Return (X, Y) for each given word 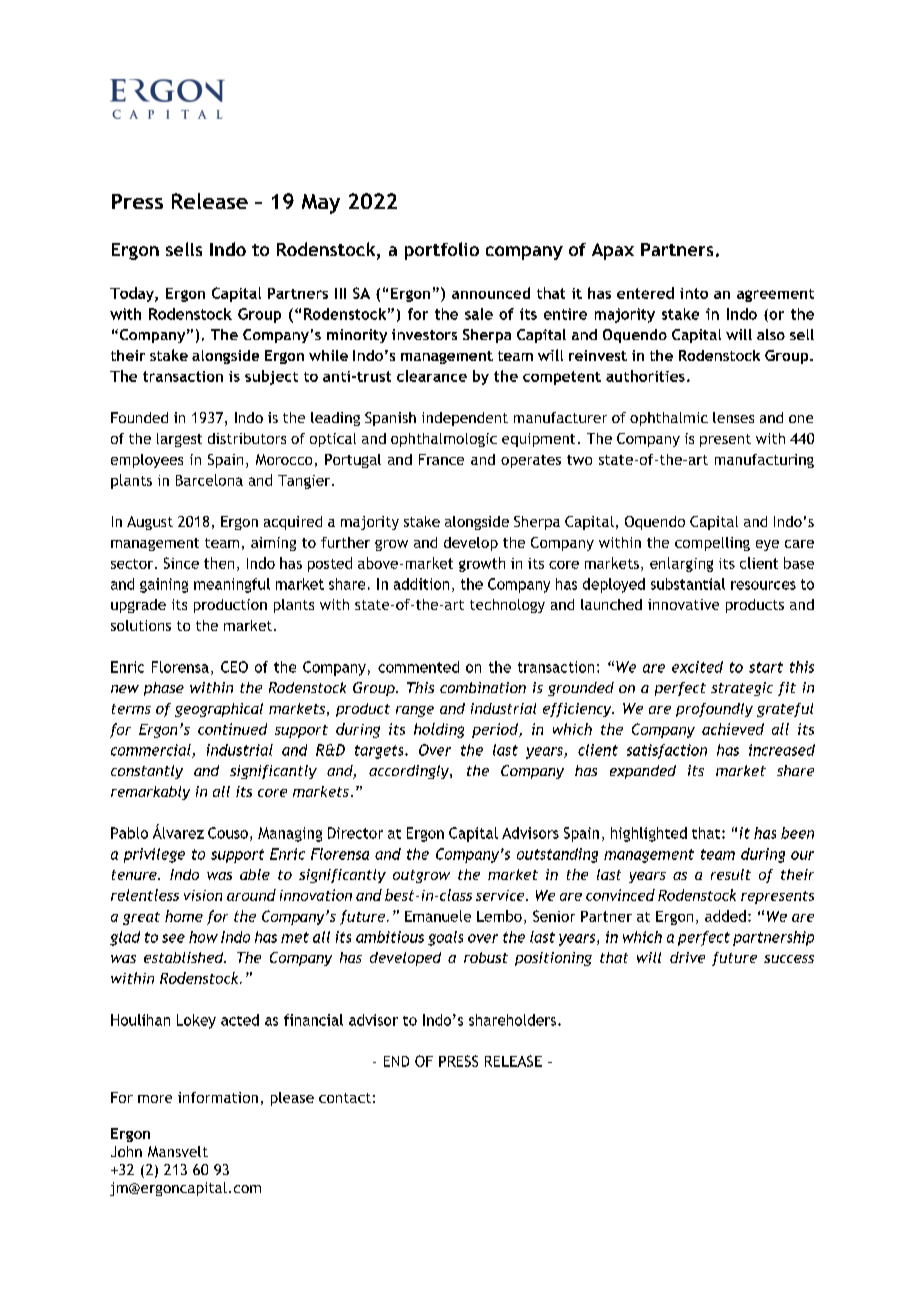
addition (421, 584)
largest (179, 440)
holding (439, 730)
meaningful (232, 585)
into (694, 293)
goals (445, 938)
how (203, 937)
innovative (683, 604)
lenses (733, 417)
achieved (733, 729)
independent (465, 419)
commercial (152, 751)
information (218, 1097)
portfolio (442, 251)
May (321, 204)
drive (687, 957)
